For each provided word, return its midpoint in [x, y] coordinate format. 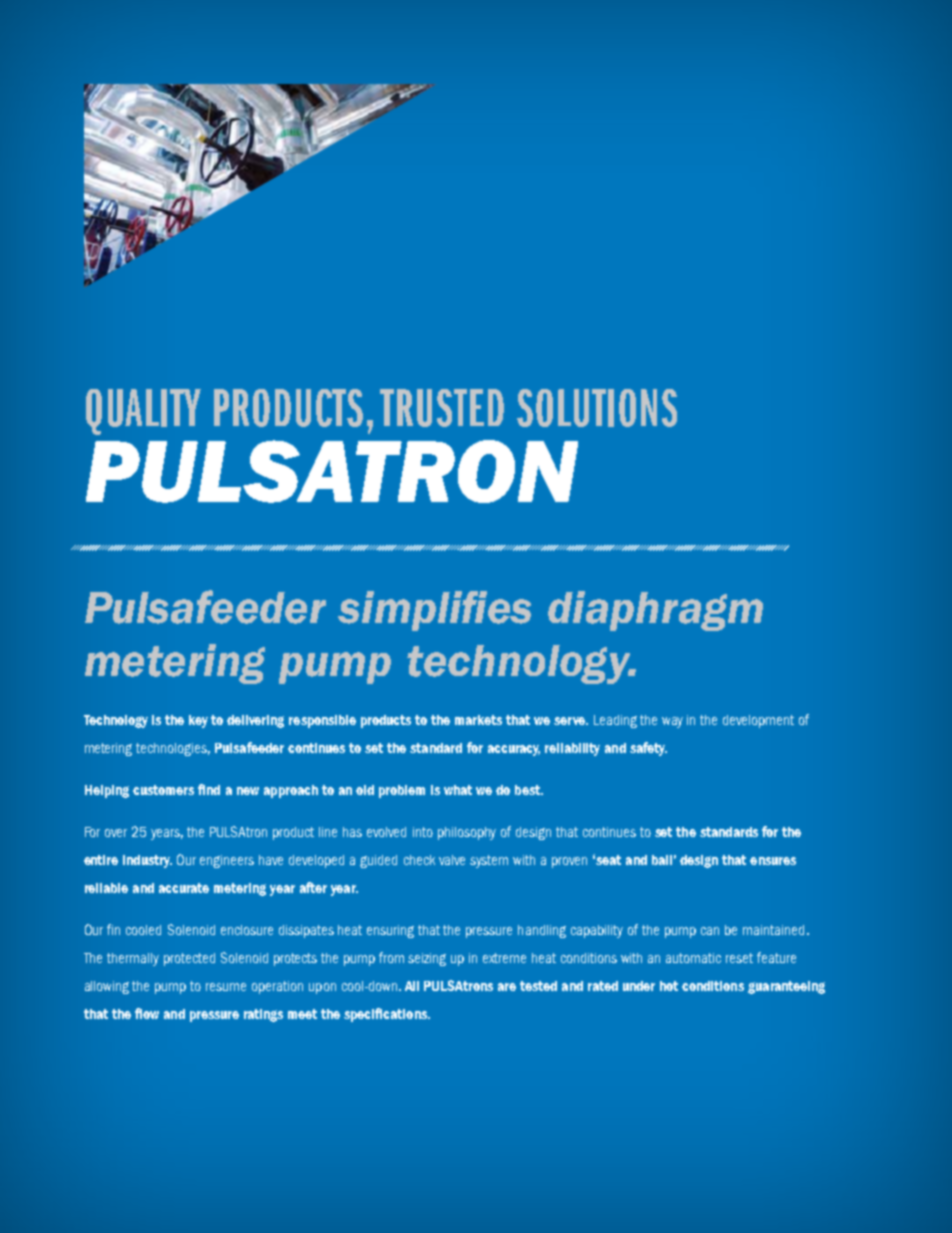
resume [226, 987]
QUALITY [143, 412]
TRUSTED [442, 408]
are [507, 987]
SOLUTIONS [597, 408]
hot [669, 986]
